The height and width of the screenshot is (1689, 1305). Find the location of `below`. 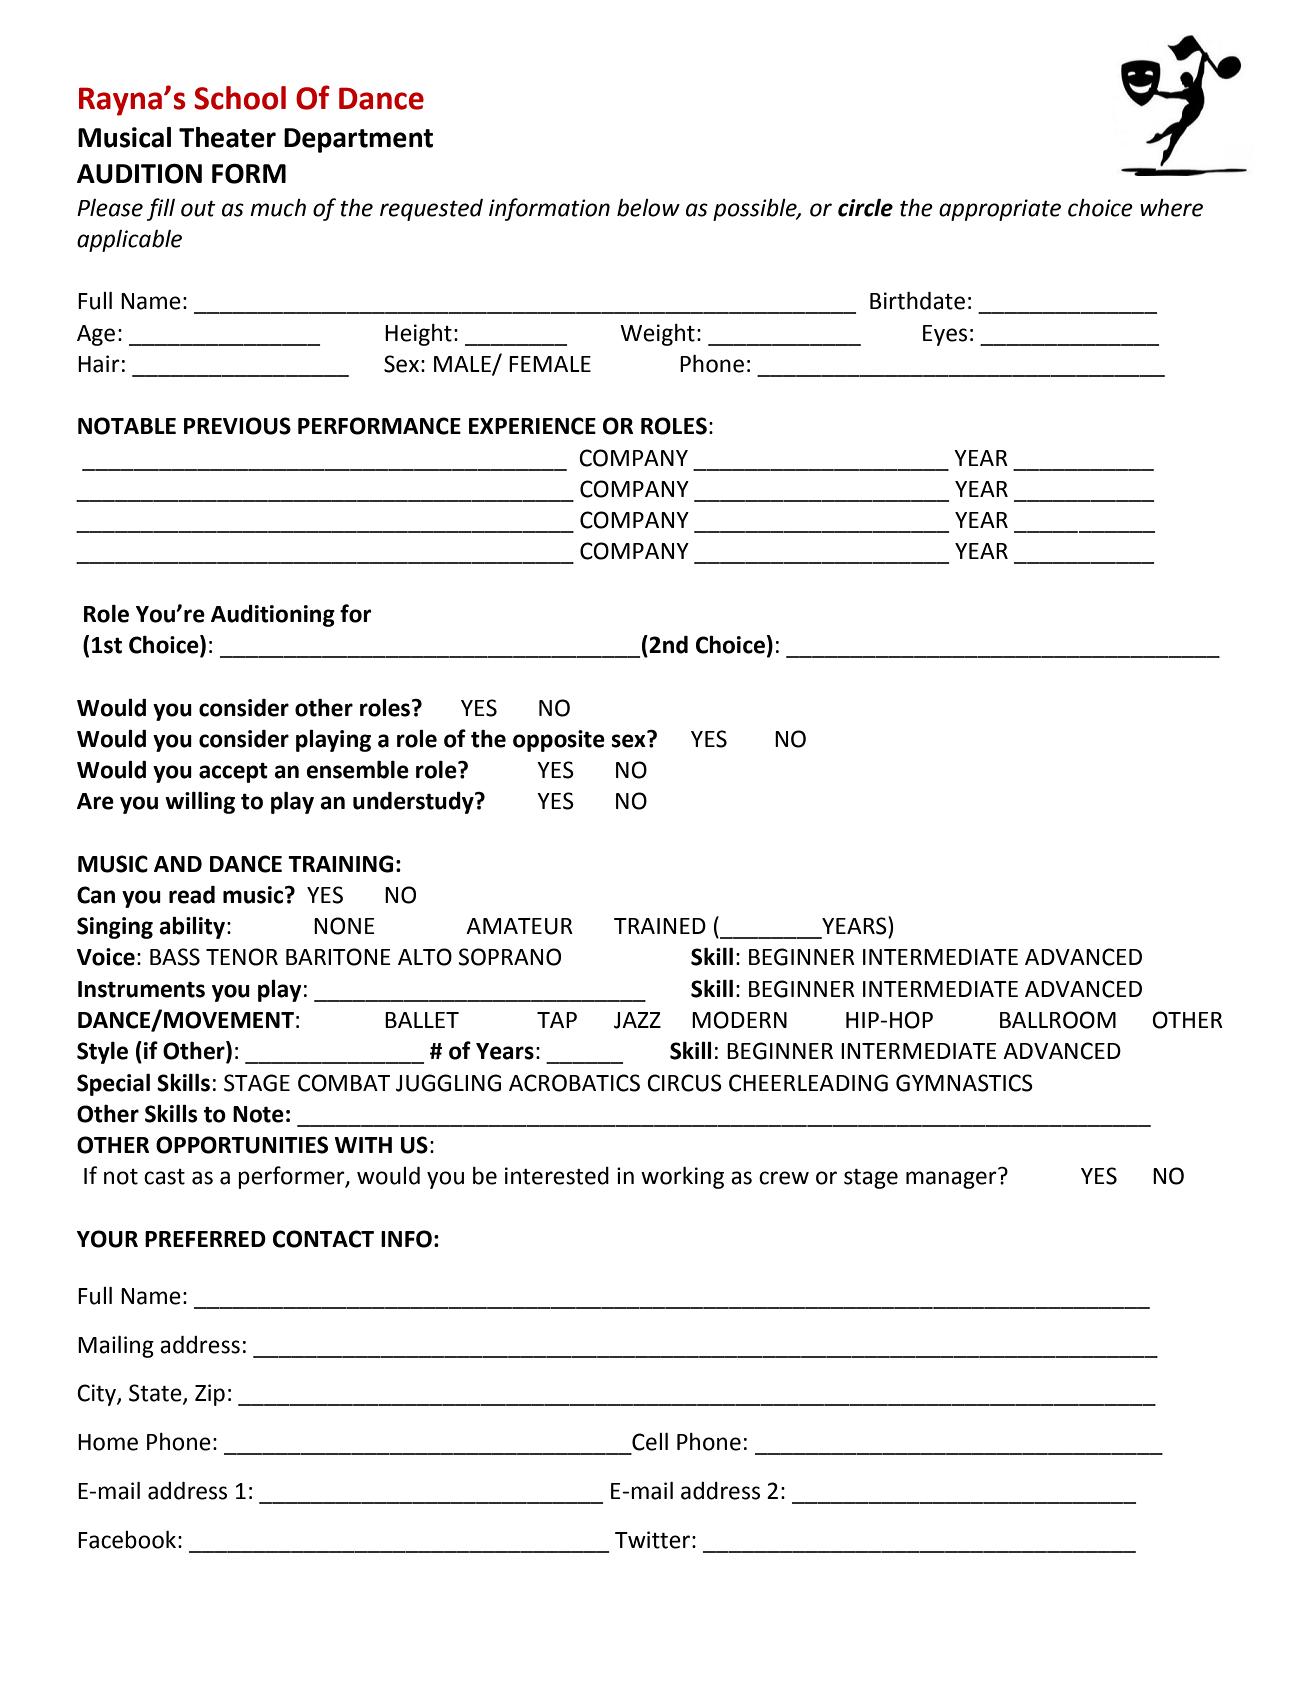

below is located at coordinates (648, 208).
